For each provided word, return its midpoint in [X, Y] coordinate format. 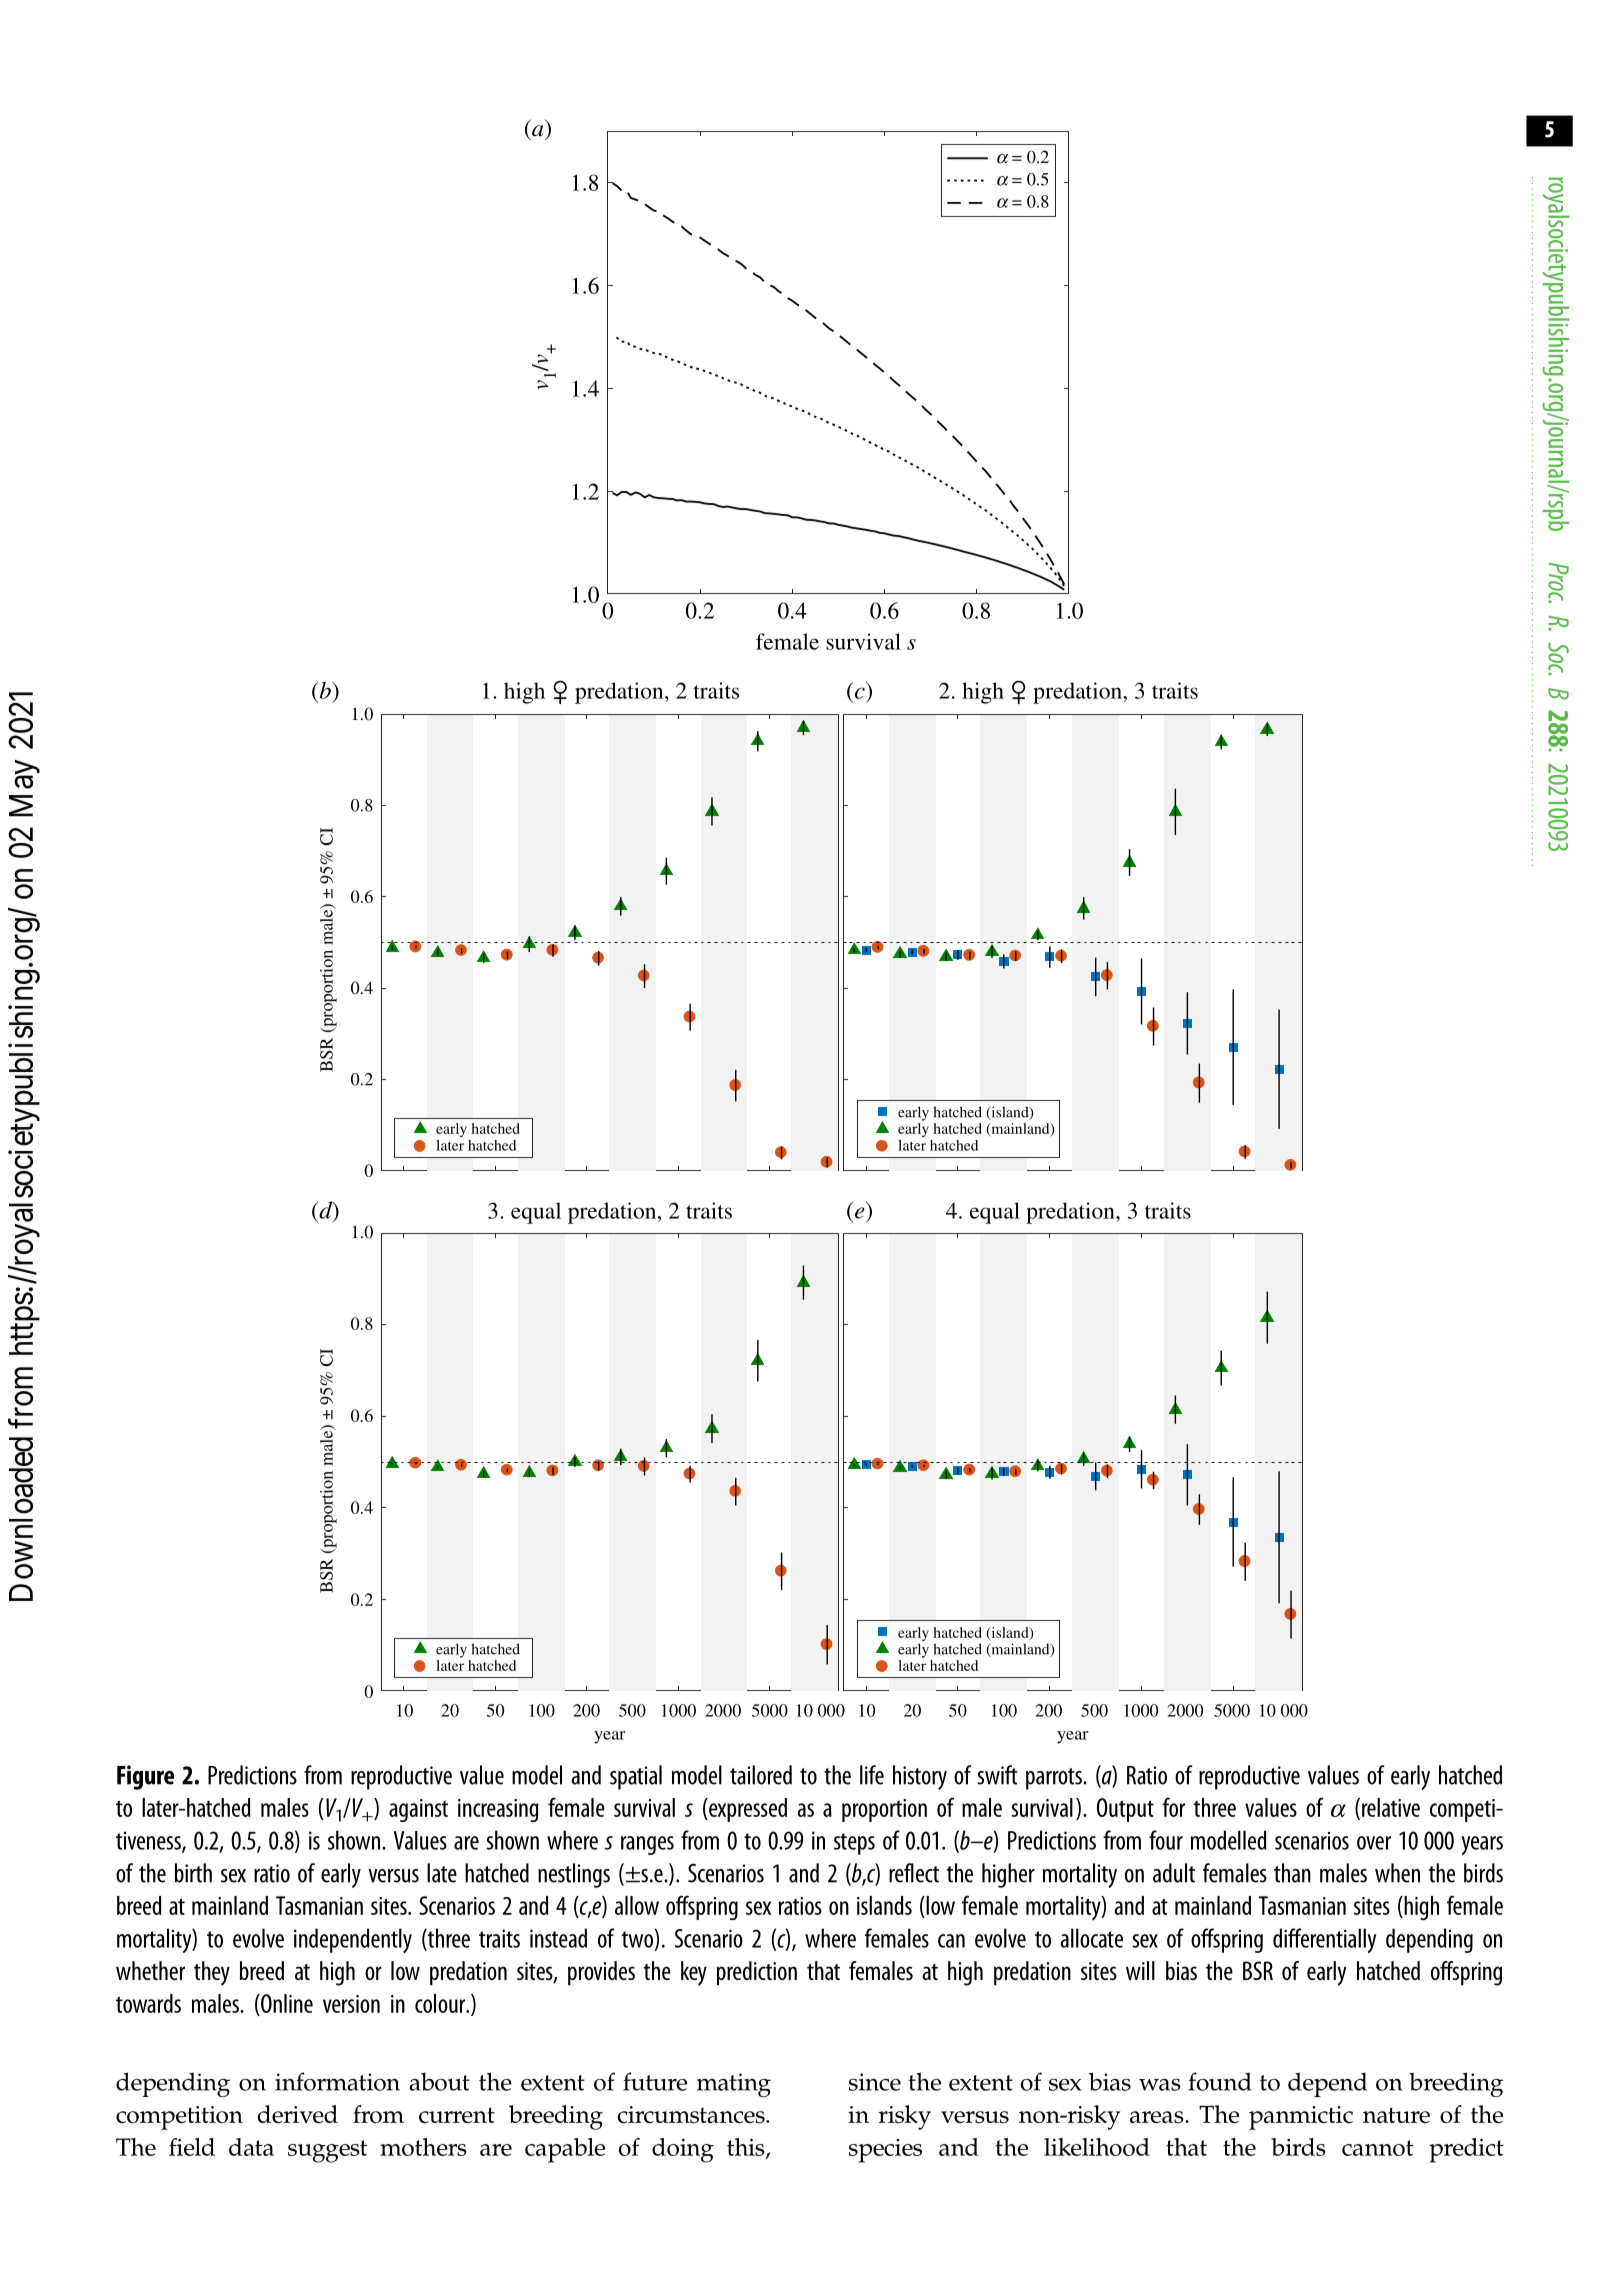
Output [1125, 1810]
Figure [145, 1777]
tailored [761, 1775]
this [747, 2148]
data [251, 2147]
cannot [1377, 2148]
